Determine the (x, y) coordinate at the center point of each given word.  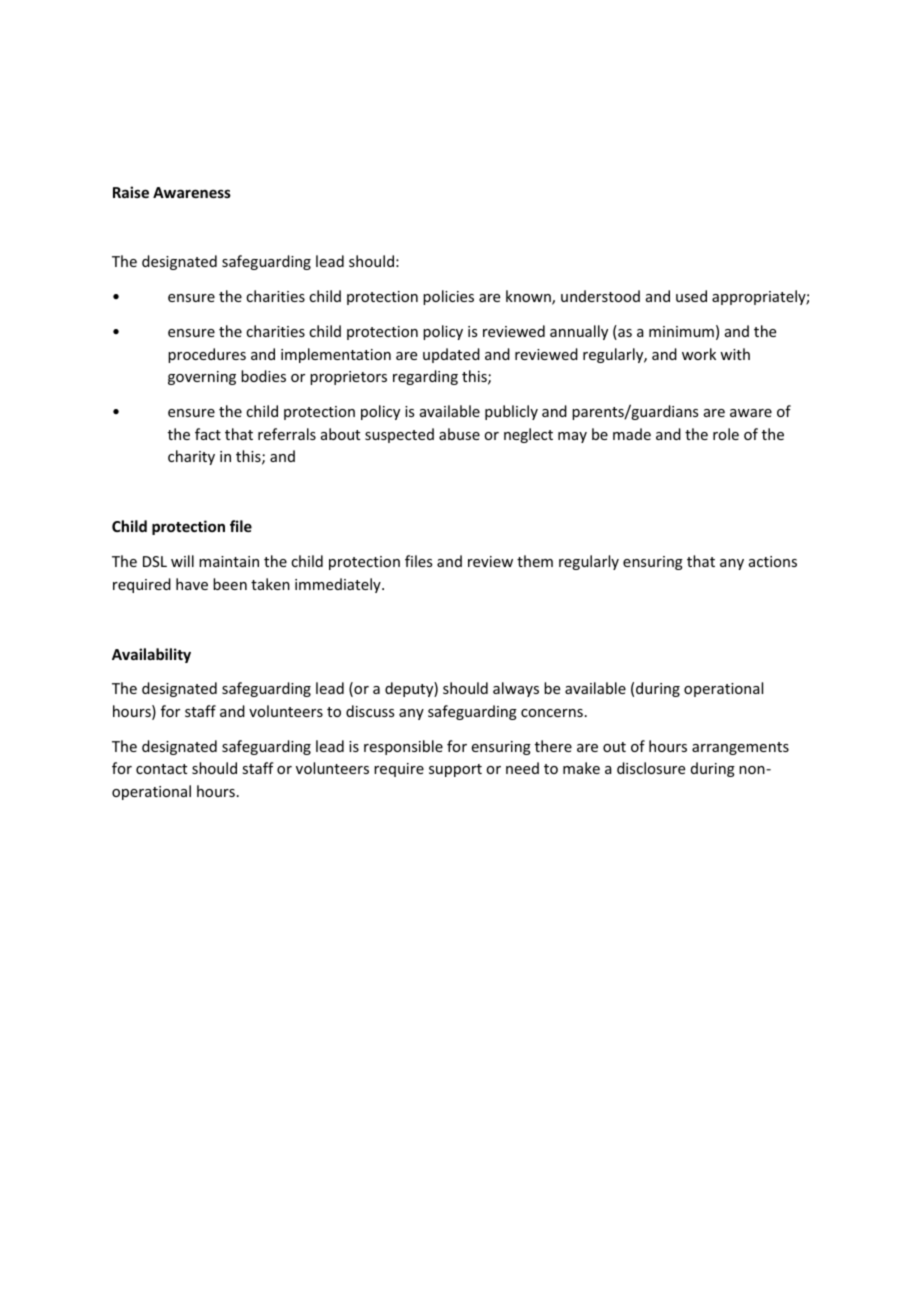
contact (161, 769)
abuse (459, 434)
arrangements (740, 748)
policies (448, 297)
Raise (131, 192)
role (726, 434)
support (455, 770)
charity (191, 457)
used (691, 296)
